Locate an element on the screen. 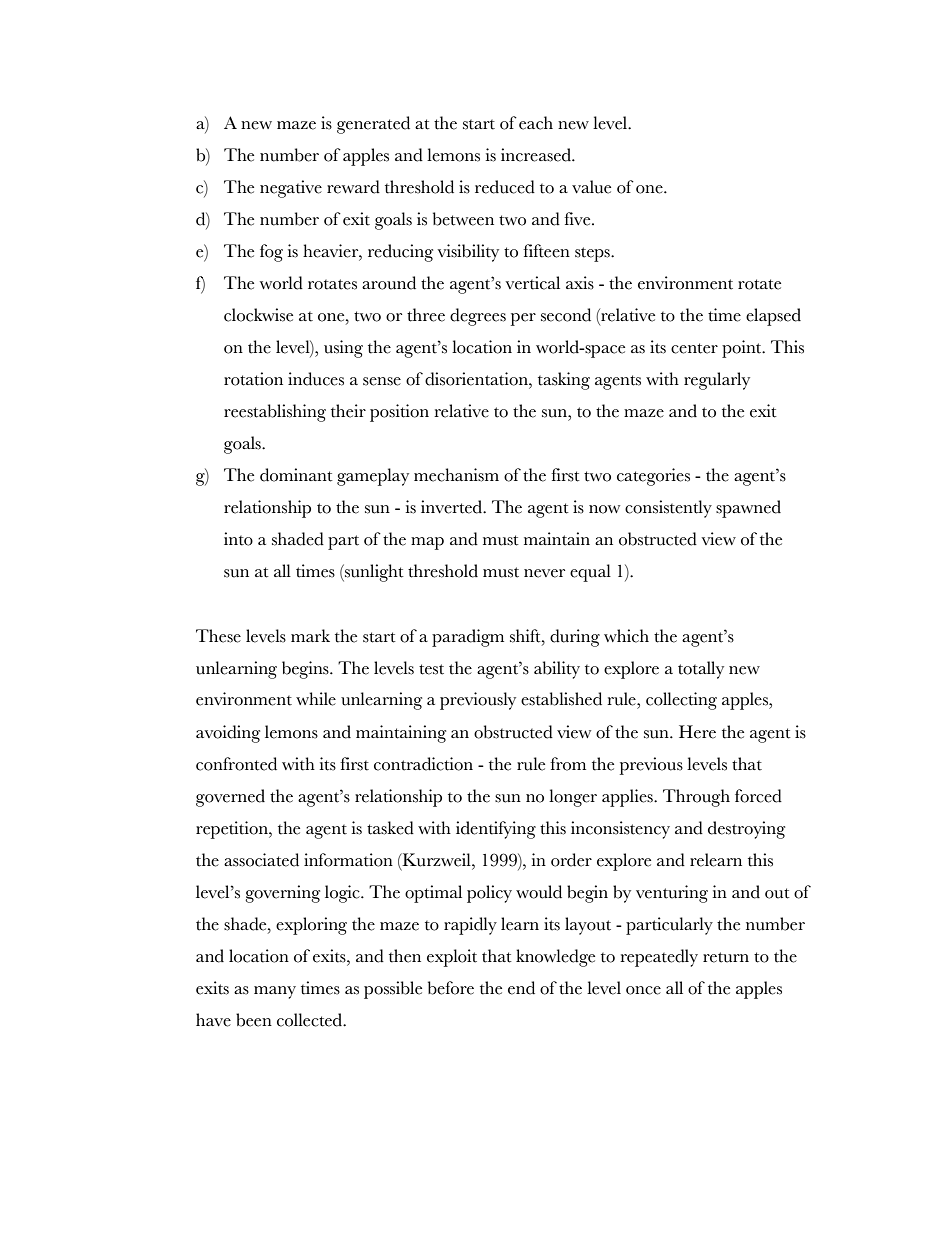 The height and width of the screenshot is (1233, 952). many is located at coordinates (275, 992).
